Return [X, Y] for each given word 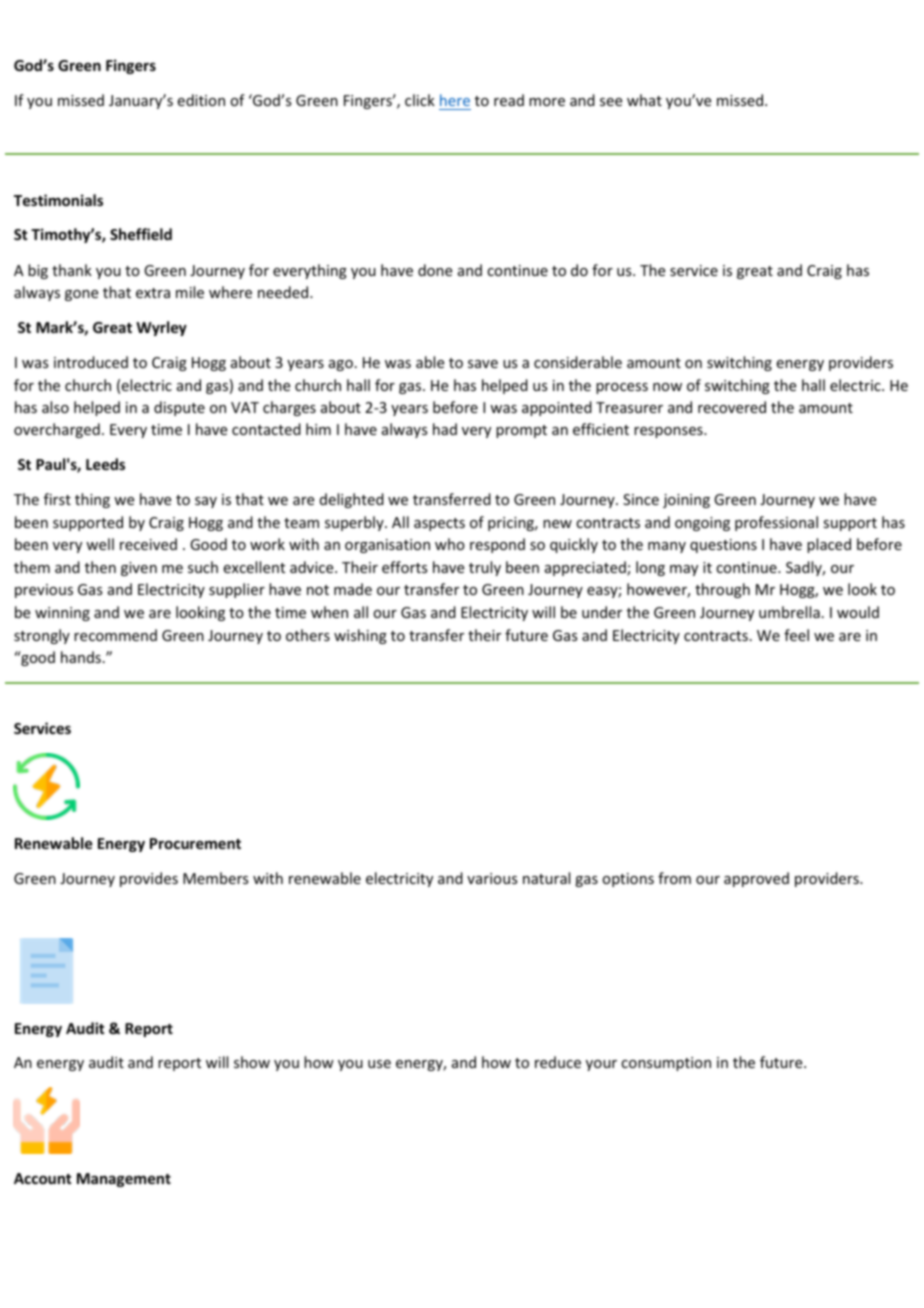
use [379, 1064]
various [492, 878]
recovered [732, 407]
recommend [115, 635]
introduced [91, 362]
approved [756, 879]
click [420, 100]
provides [149, 879]
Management [124, 1180]
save [483, 364]
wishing [360, 636]
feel [796, 635]
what [644, 100]
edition [201, 100]
